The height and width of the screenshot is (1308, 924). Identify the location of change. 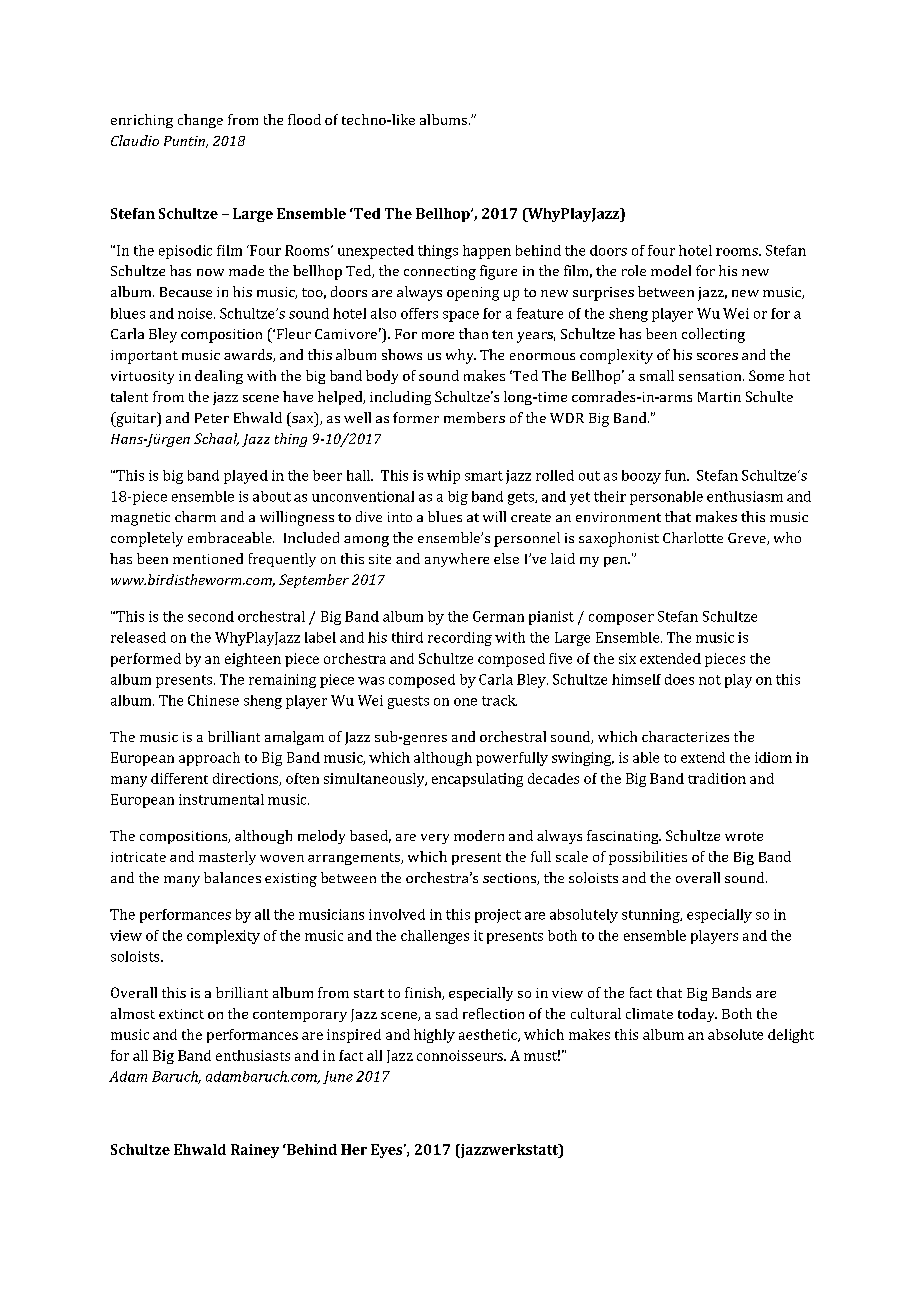
(200, 121).
